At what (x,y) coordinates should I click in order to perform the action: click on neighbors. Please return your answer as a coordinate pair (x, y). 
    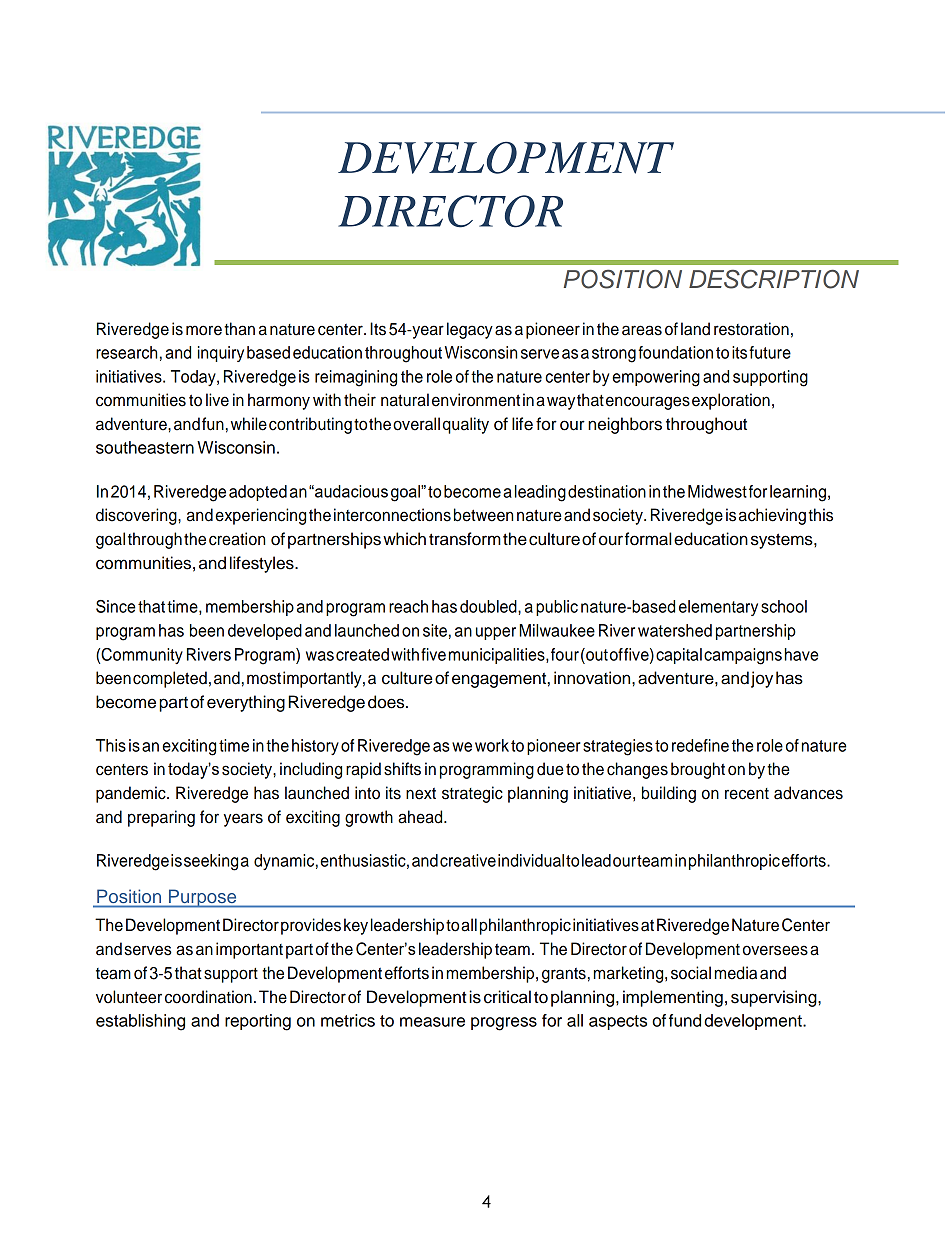
    Looking at the image, I should click on (625, 425).
